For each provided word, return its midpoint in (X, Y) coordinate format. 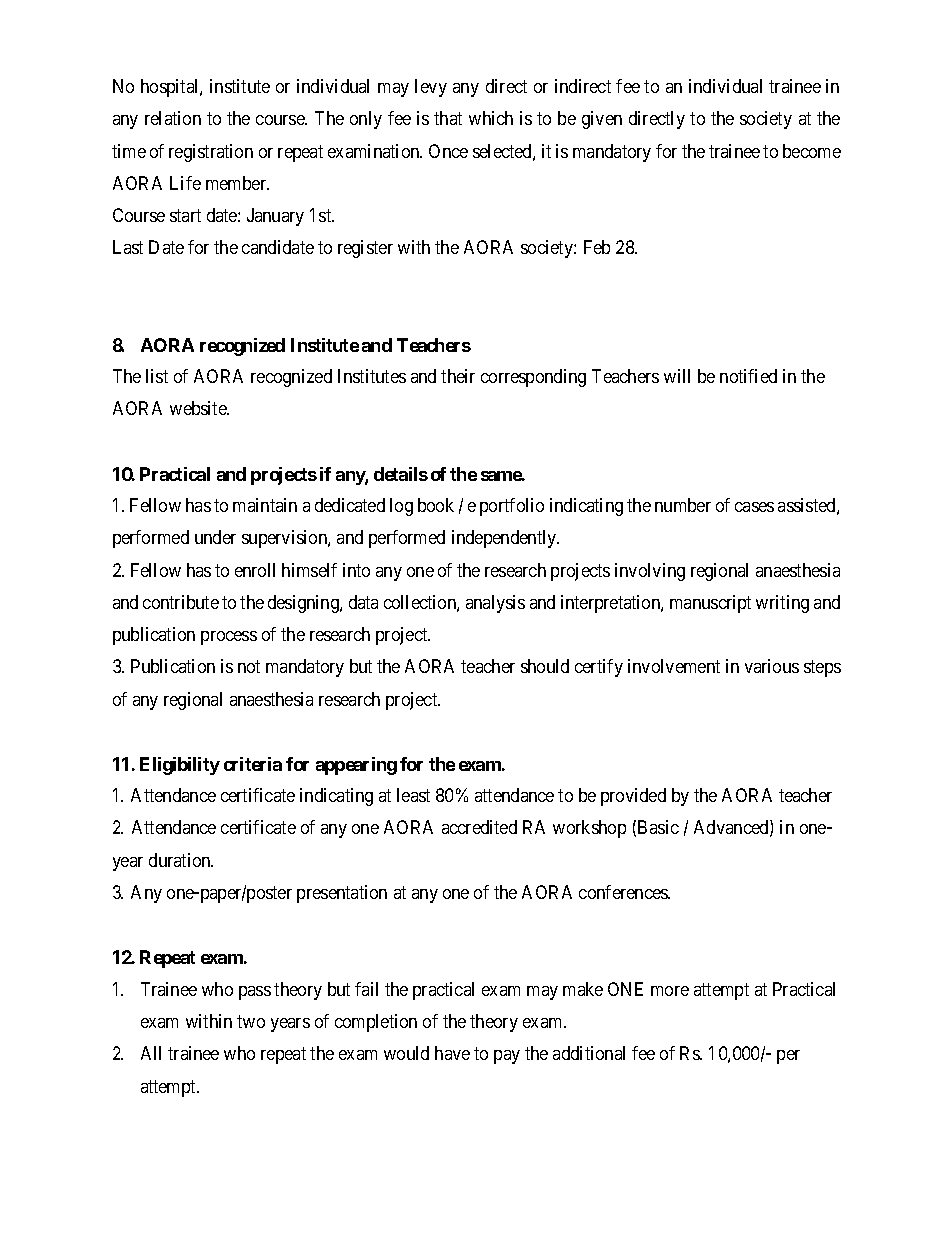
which (491, 118)
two (251, 1021)
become (812, 151)
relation (173, 118)
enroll (255, 570)
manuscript (710, 604)
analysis (495, 604)
